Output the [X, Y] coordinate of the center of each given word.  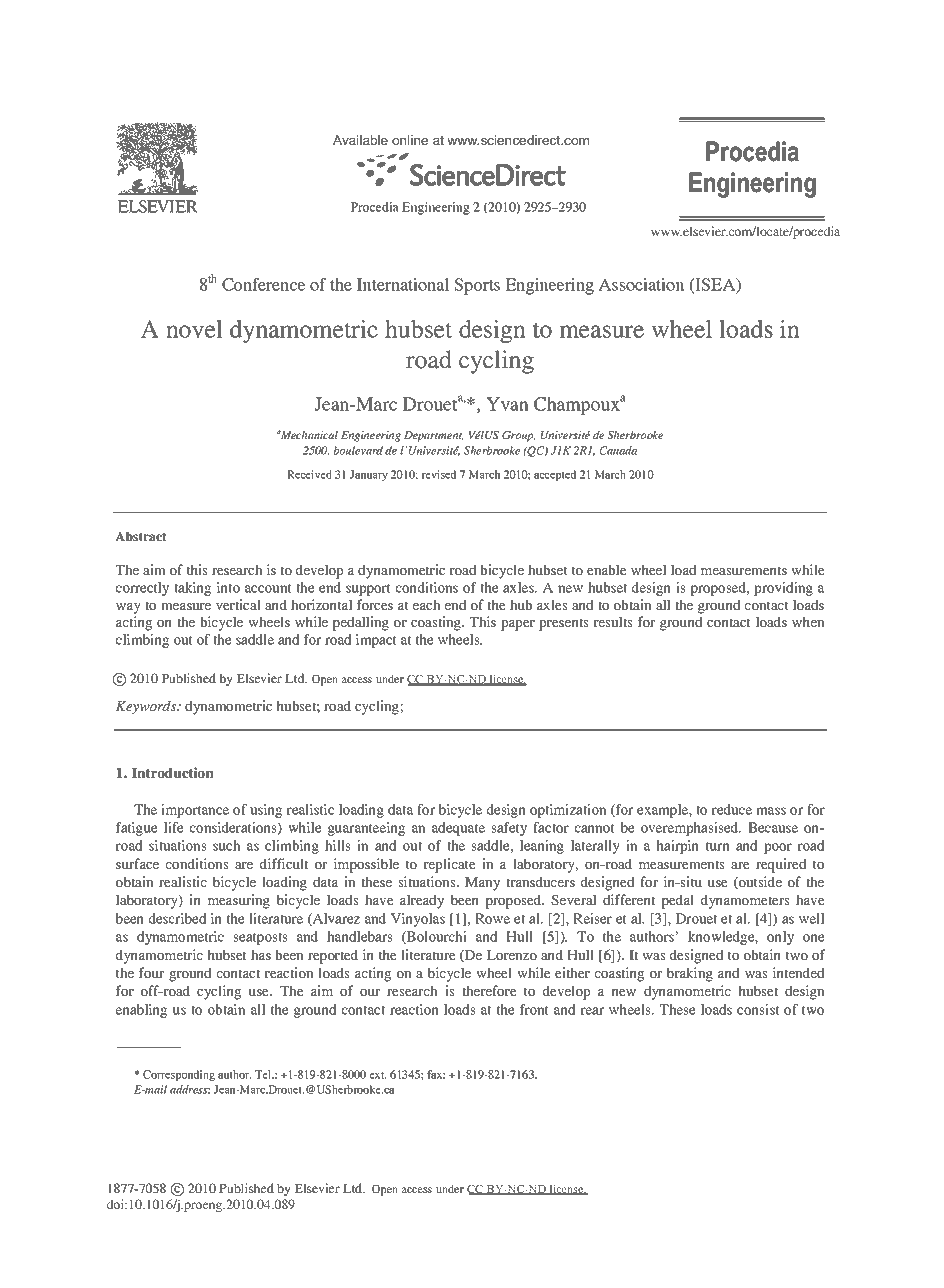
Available [360, 140]
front [534, 1009]
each [427, 604]
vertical [238, 604]
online [410, 140]
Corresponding [179, 1075]
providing [783, 589]
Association [642, 284]
